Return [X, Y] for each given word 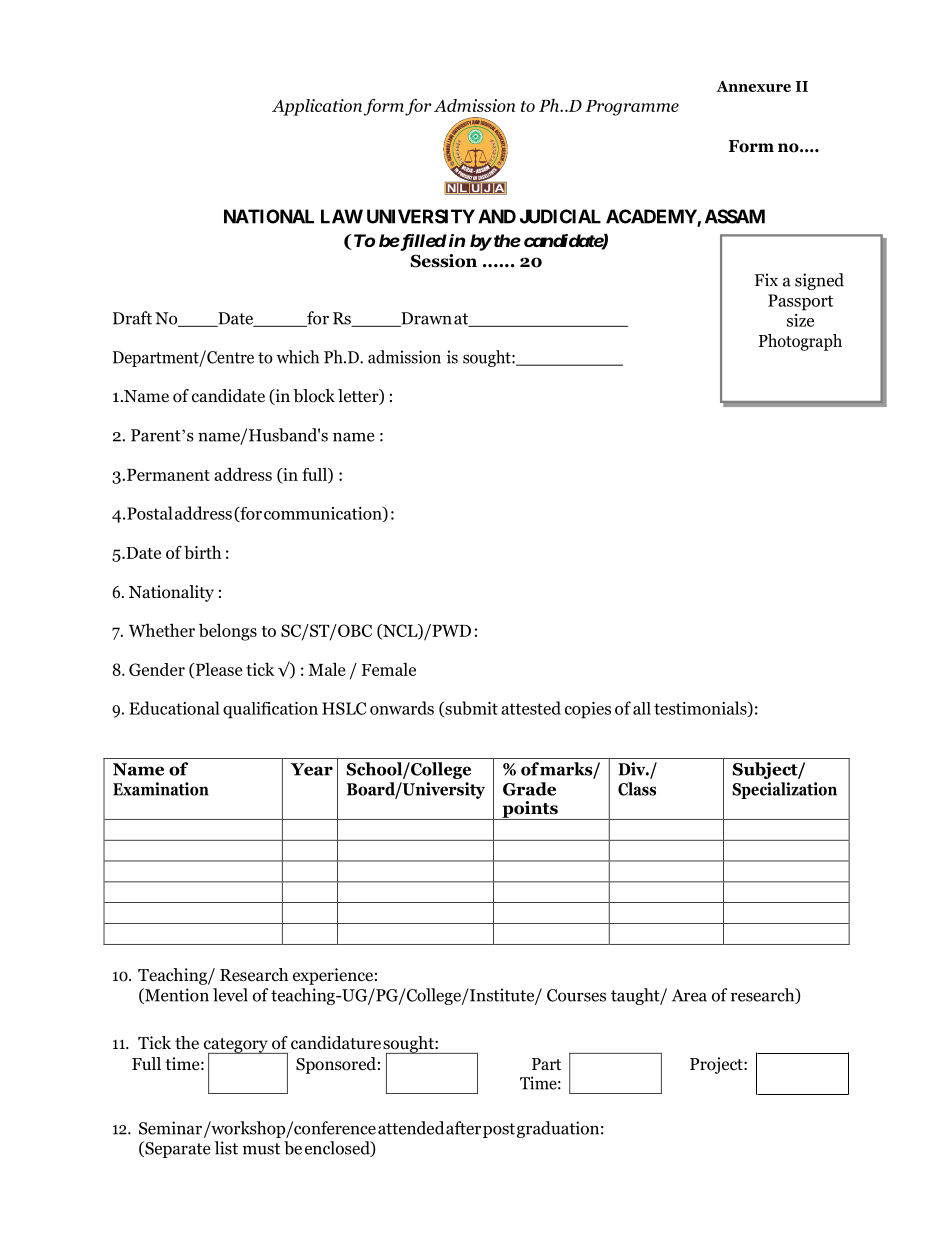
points [530, 810]
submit [470, 709]
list [226, 1148]
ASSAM [735, 216]
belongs [228, 632]
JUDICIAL [560, 216]
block [314, 396]
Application [317, 107]
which [298, 357]
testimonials [701, 709]
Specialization [784, 790]
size [800, 320]
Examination [161, 789]
